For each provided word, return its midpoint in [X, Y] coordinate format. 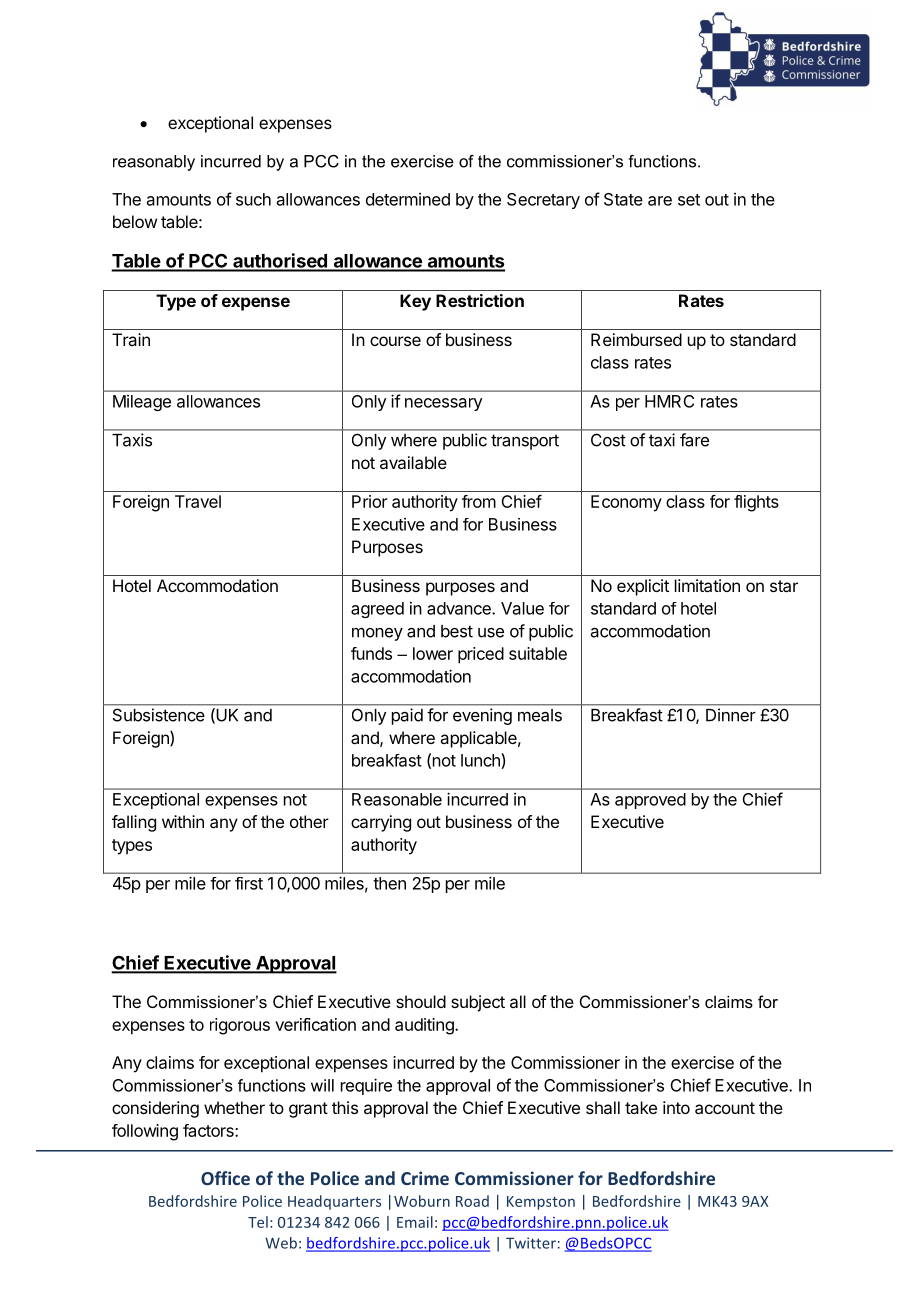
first [249, 883]
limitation [707, 585]
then [389, 883]
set [689, 200]
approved [650, 801]
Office [225, 1178]
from [479, 501]
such [253, 199]
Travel [198, 501]
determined [408, 199]
